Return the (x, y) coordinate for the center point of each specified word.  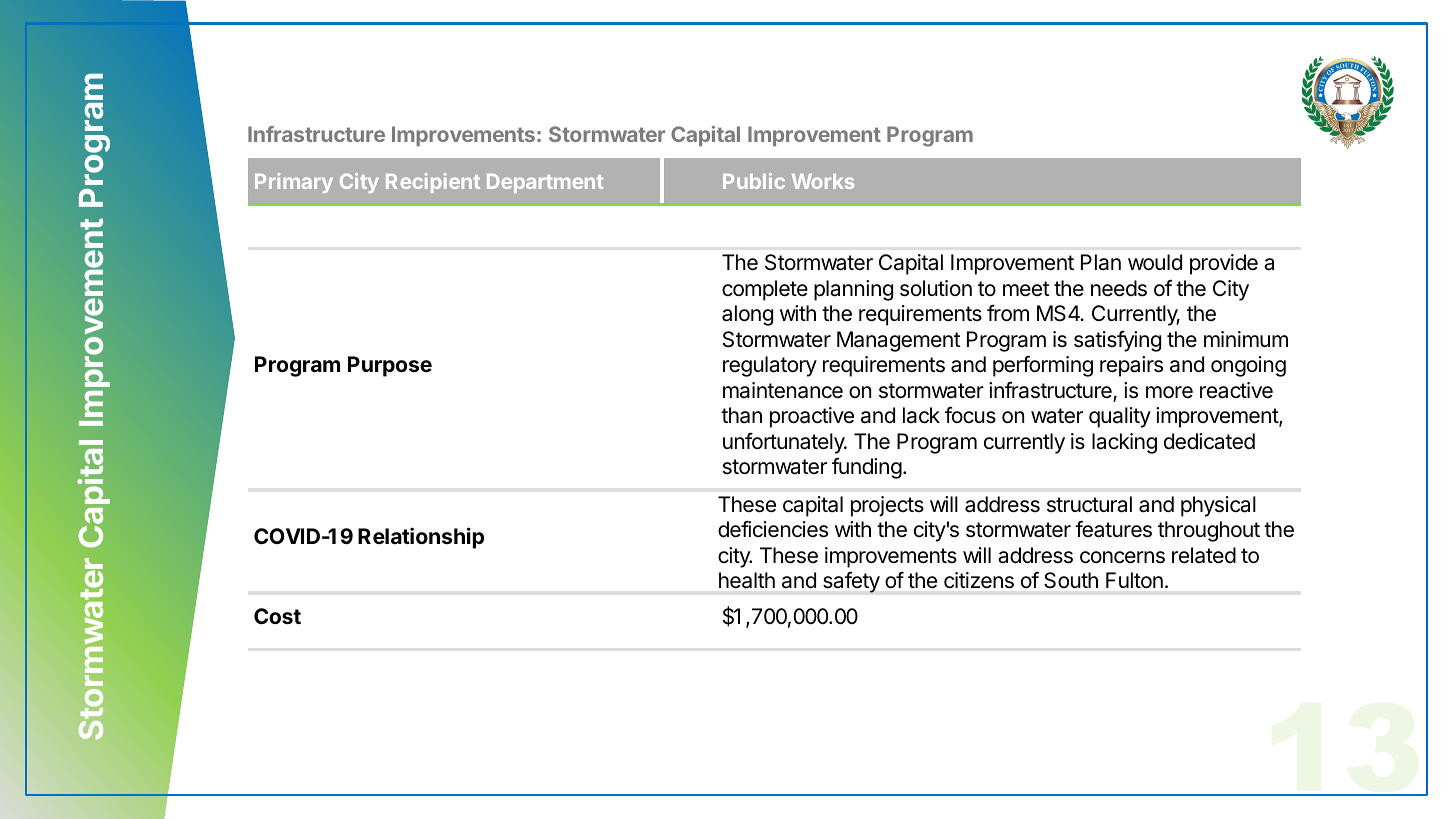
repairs (1131, 366)
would (1155, 262)
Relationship (421, 538)
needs (1119, 288)
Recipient (433, 183)
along (747, 315)
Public (754, 181)
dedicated (1209, 441)
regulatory (770, 366)
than (741, 415)
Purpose (390, 366)
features (1113, 529)
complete (765, 290)
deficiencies (773, 529)
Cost (277, 616)
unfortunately (785, 443)
